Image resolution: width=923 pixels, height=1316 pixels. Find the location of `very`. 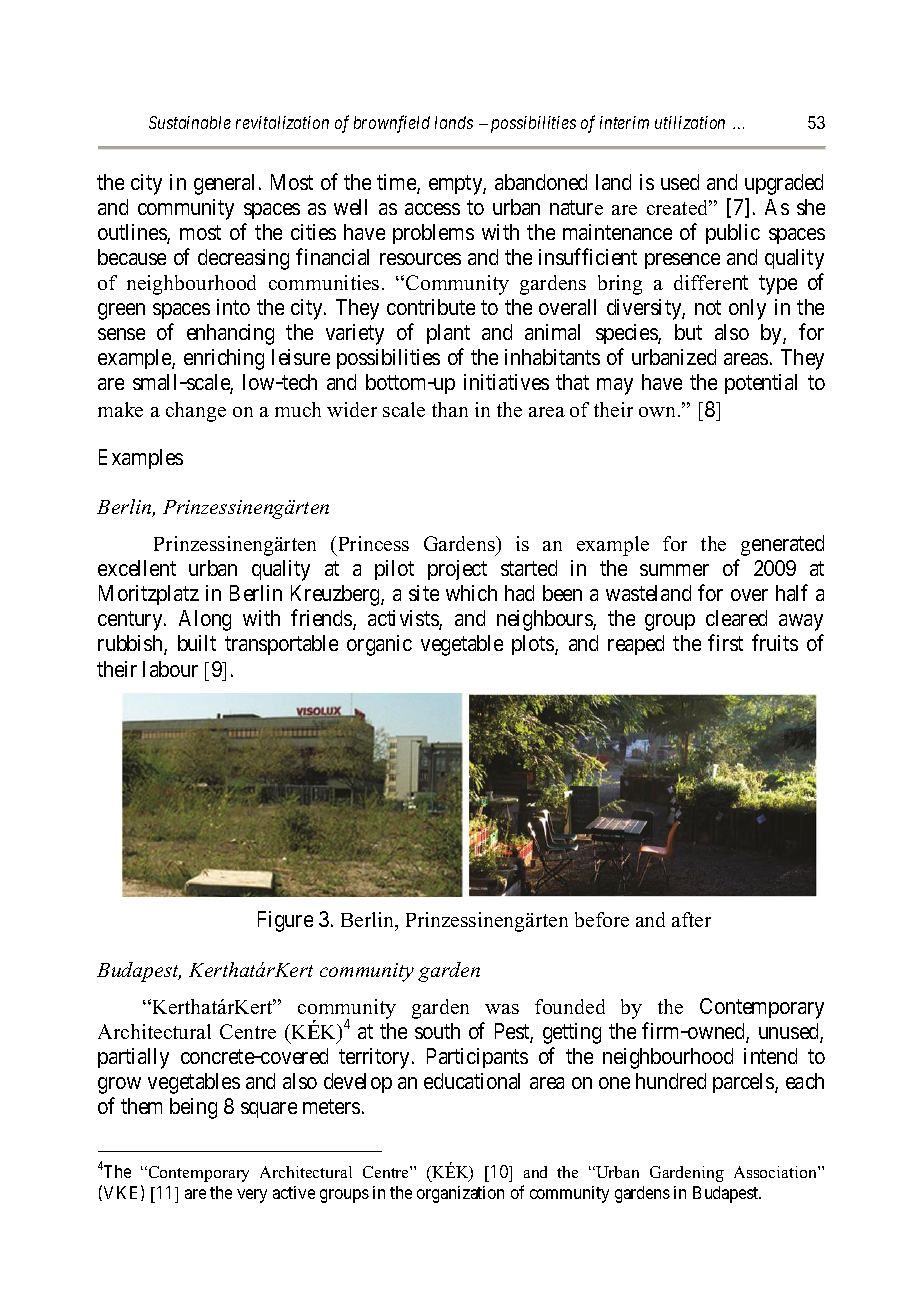

very is located at coordinates (252, 1196).
